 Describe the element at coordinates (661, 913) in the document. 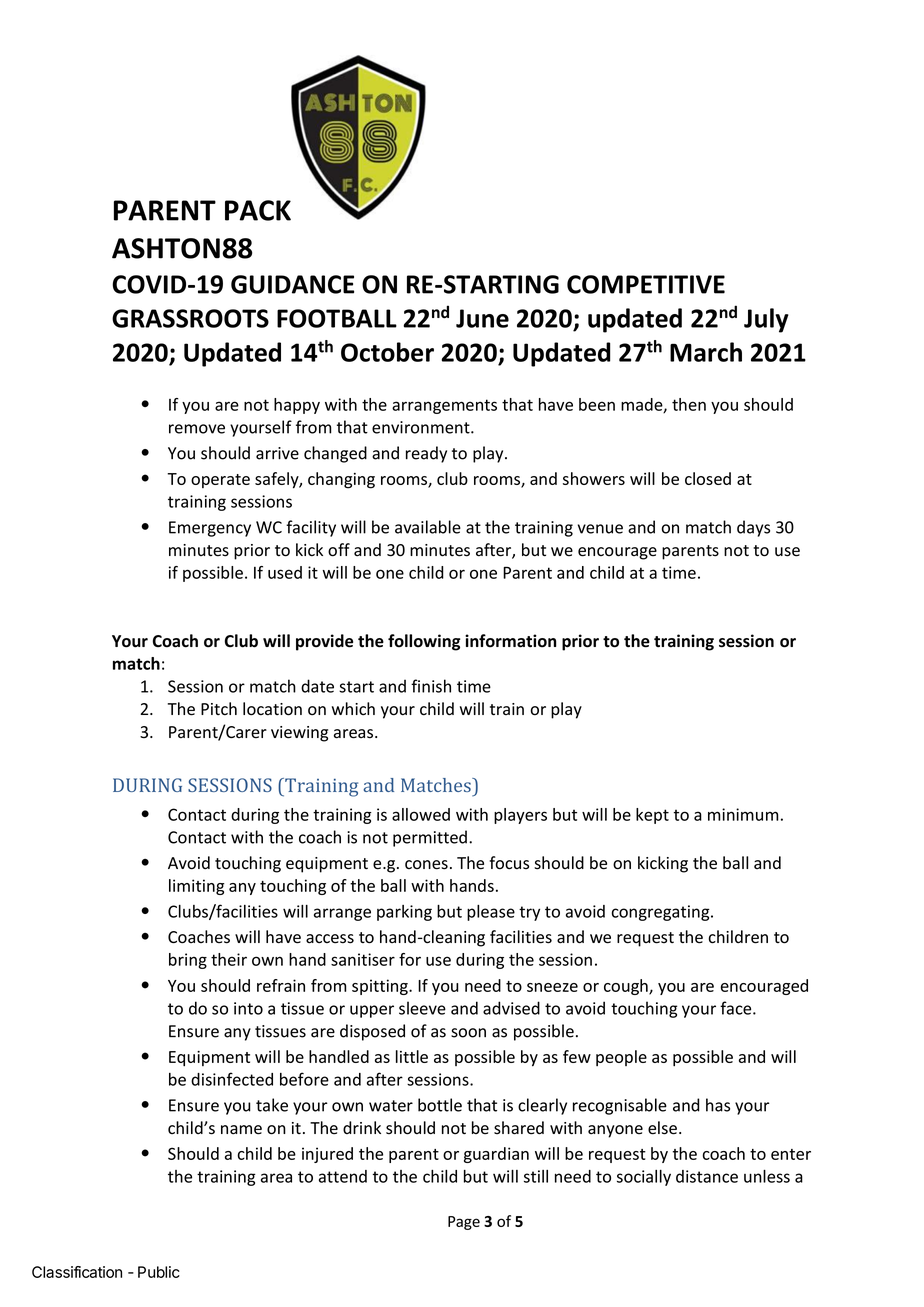

I see `congregating` at that location.
